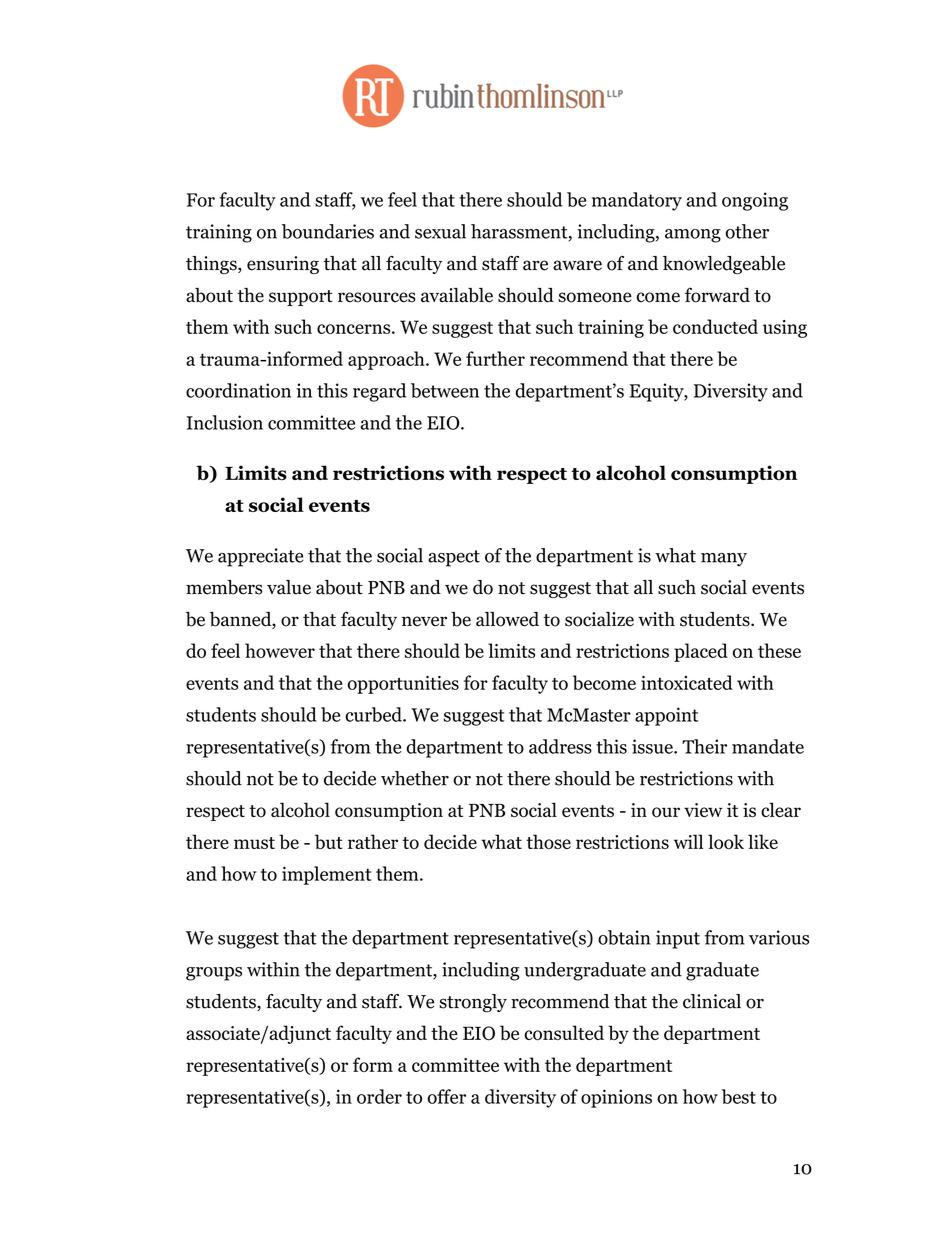  I want to click on ensuring, so click(283, 265).
